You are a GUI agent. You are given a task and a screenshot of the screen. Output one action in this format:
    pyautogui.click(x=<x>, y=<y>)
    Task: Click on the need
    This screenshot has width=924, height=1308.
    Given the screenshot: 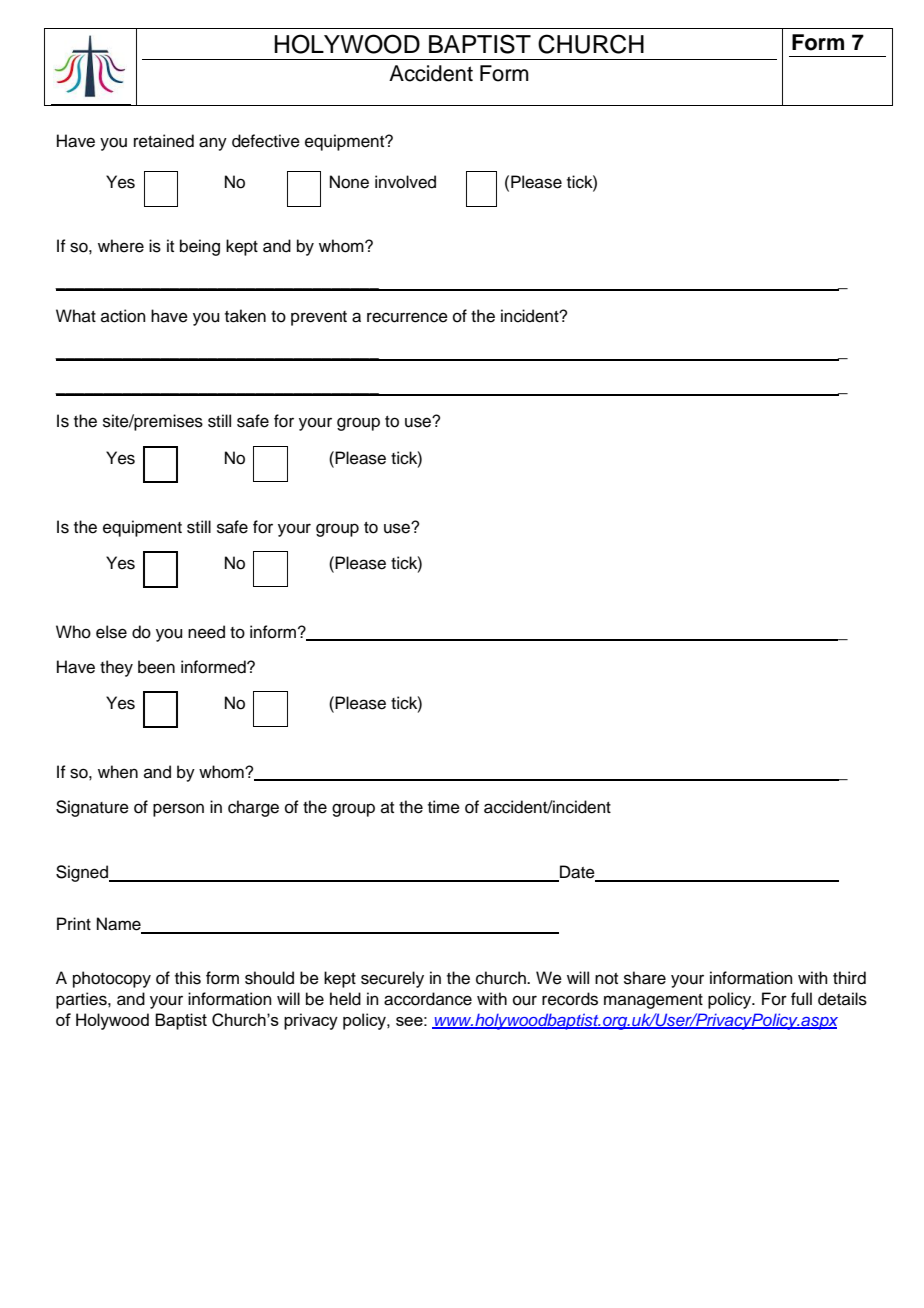 What is the action you would take?
    pyautogui.click(x=206, y=632)
